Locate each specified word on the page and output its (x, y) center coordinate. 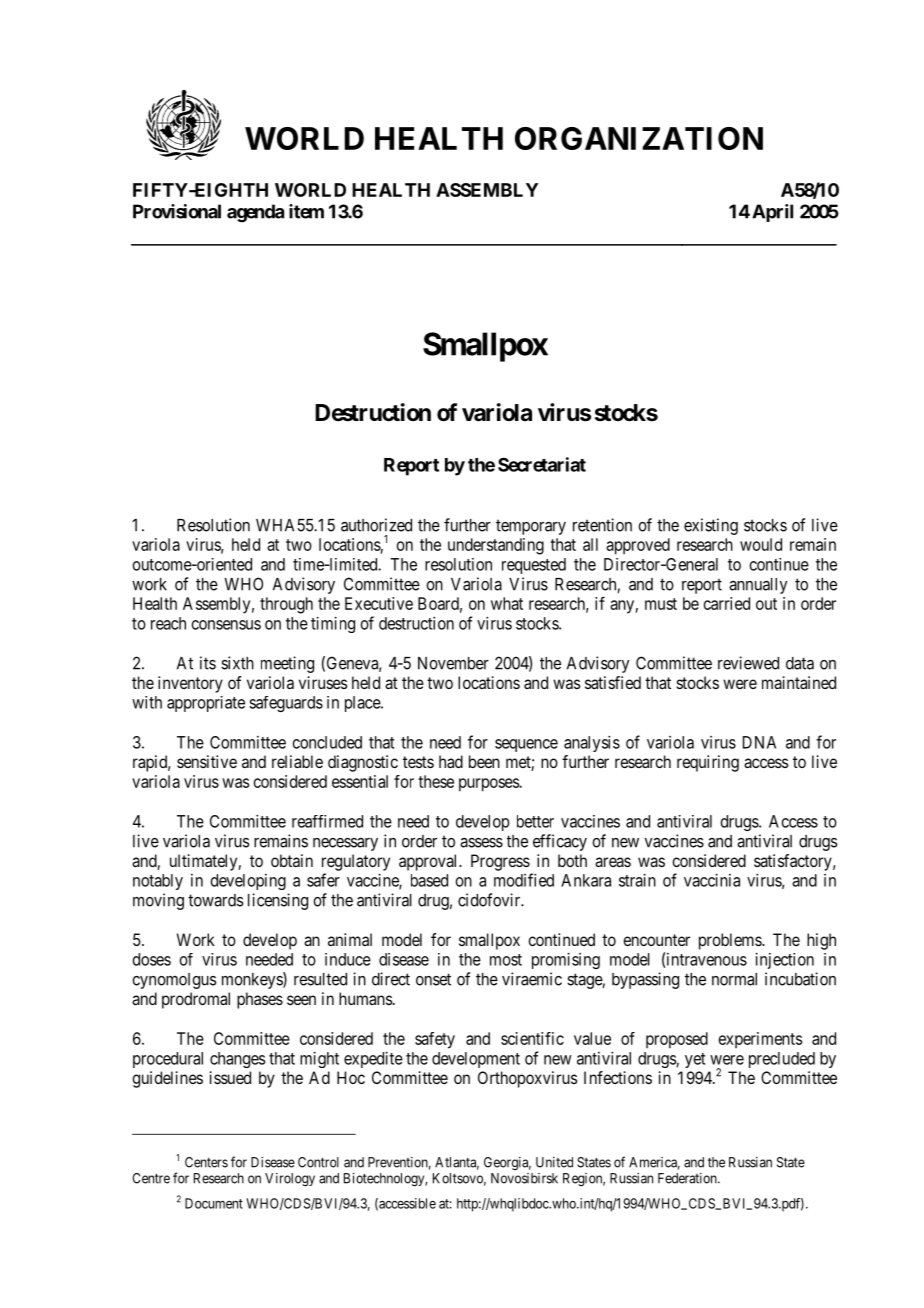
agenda (255, 213)
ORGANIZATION (639, 138)
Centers (206, 1162)
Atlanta (457, 1163)
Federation (688, 1178)
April (772, 213)
